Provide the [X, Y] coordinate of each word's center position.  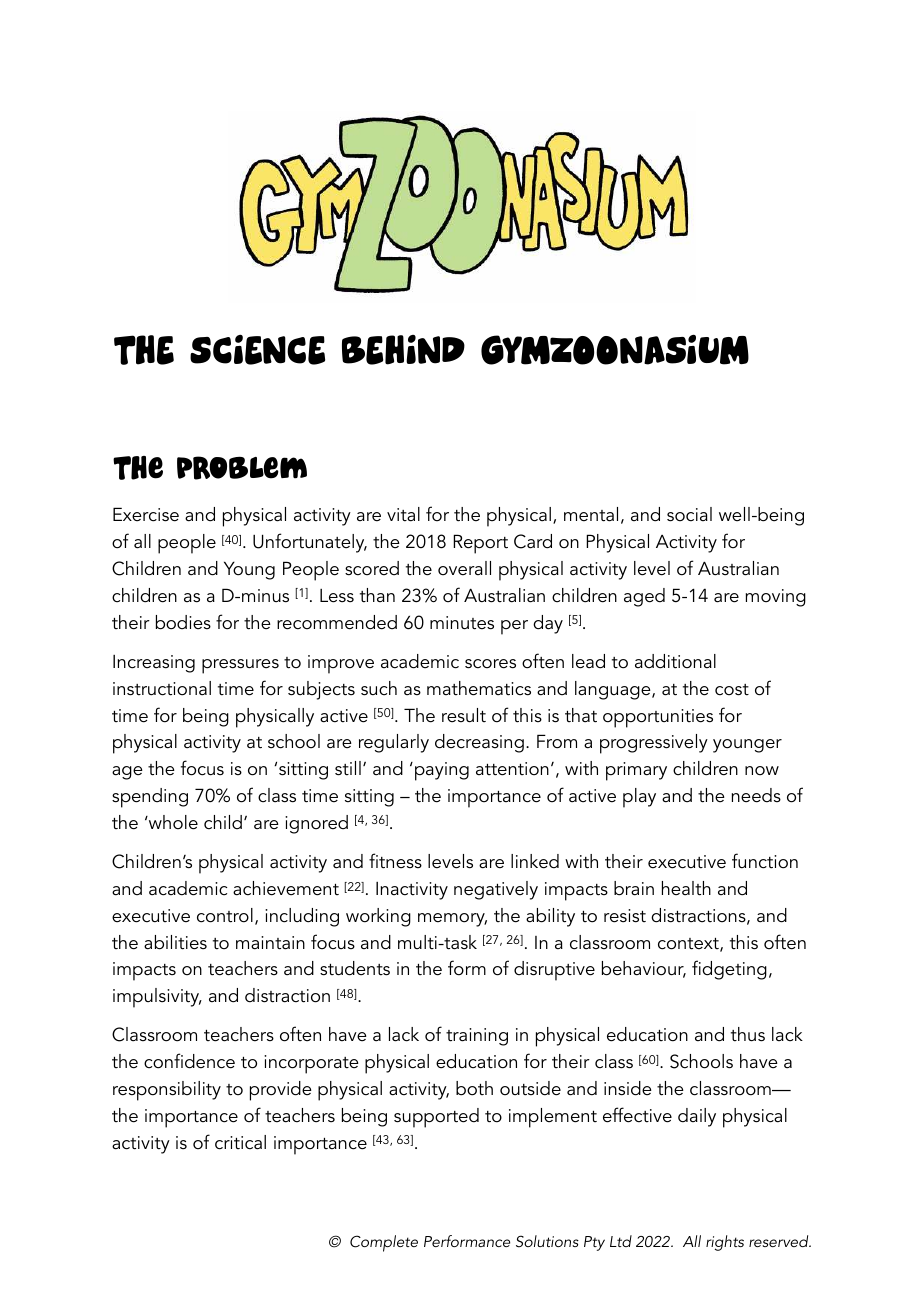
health [686, 888]
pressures [240, 666]
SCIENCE [257, 350]
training [477, 1037]
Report [480, 544]
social [689, 514]
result [464, 715]
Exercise [146, 514]
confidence [189, 1061]
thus [748, 1034]
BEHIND [403, 350]
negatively [496, 890]
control [225, 915]
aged [644, 597]
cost [732, 690]
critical [240, 1142]
